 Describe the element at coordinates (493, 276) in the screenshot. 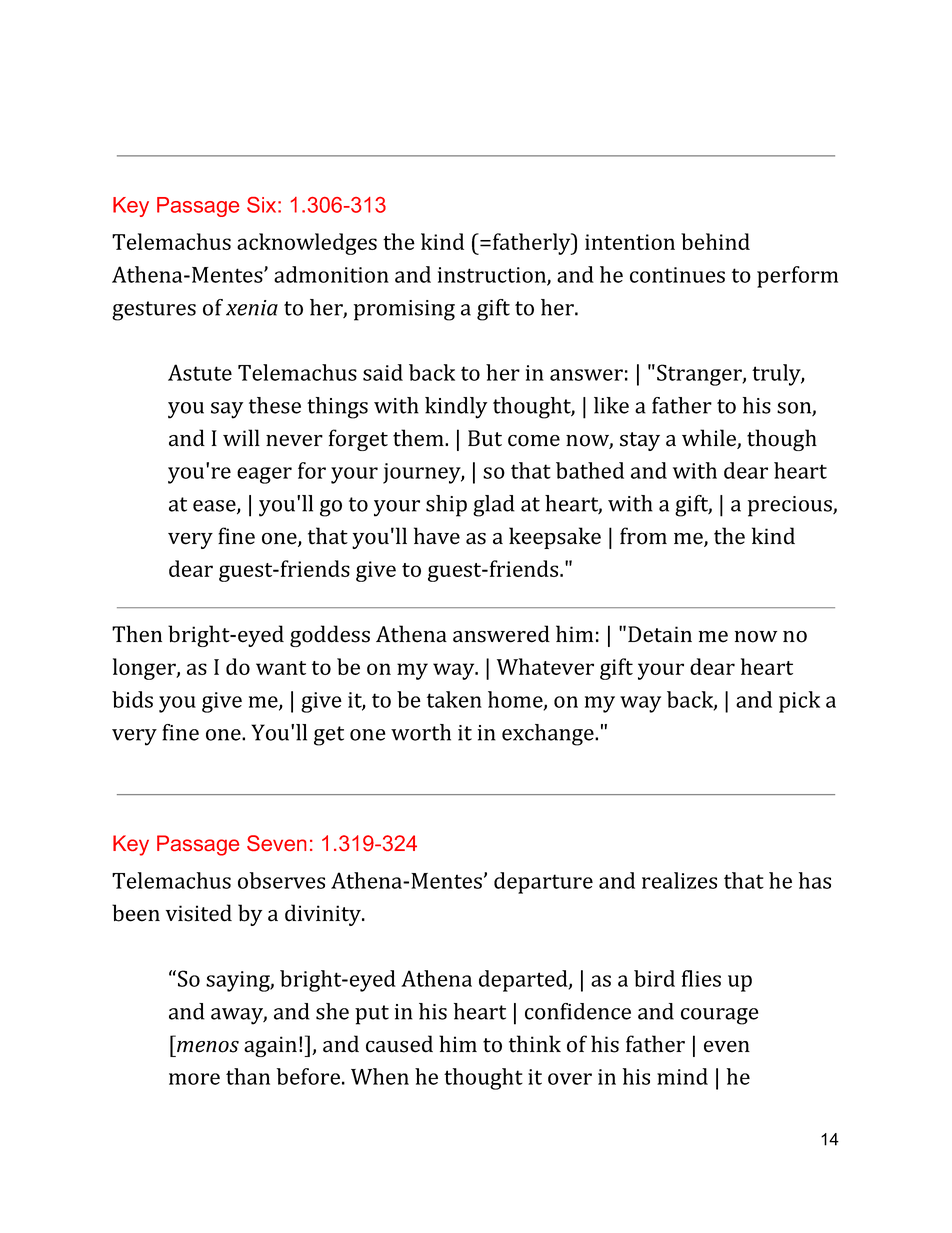

I see `instruction` at that location.
